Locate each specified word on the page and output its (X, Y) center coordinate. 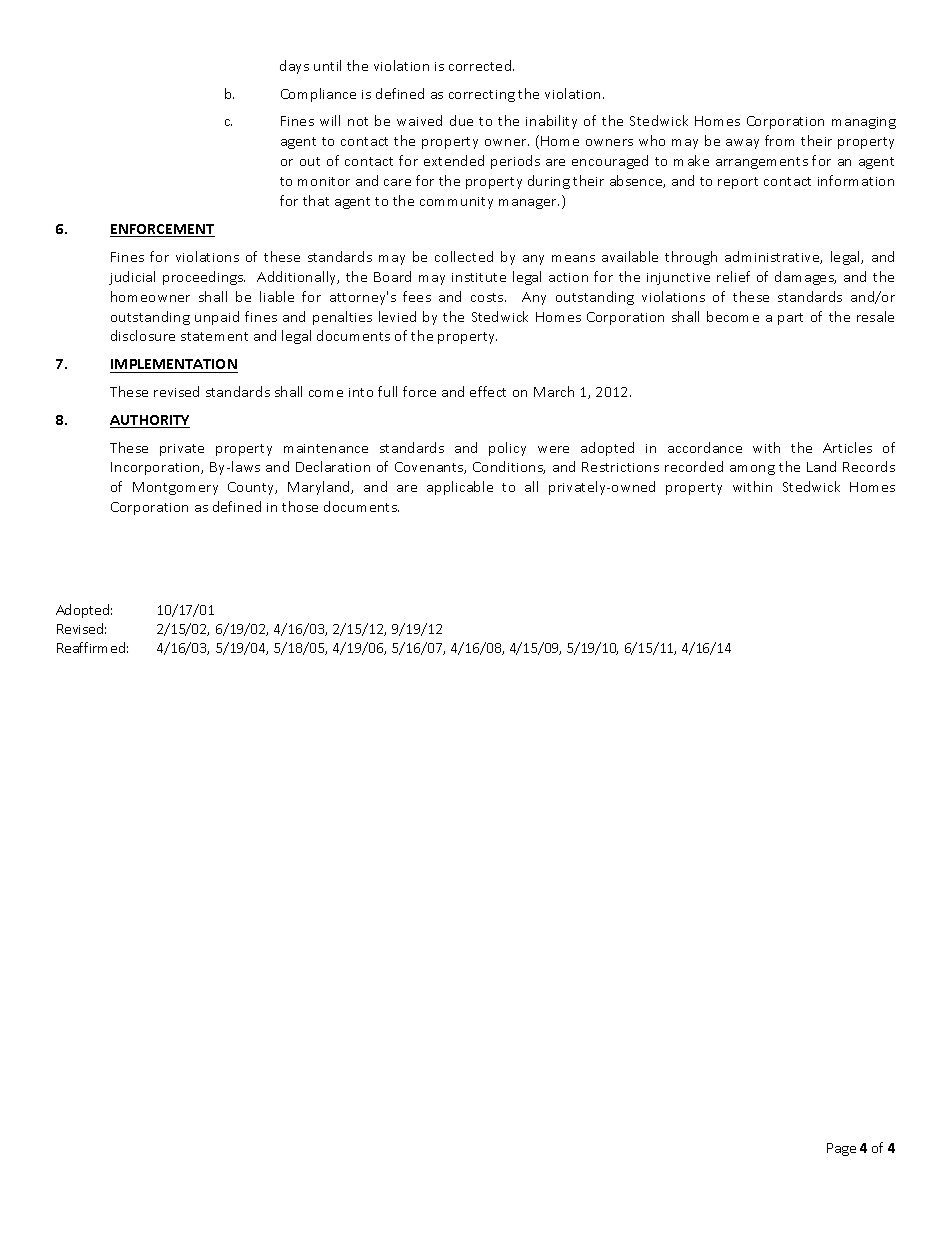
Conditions (509, 467)
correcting (482, 96)
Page (841, 1149)
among (752, 470)
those (300, 506)
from (779, 140)
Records (869, 466)
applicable (460, 488)
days (294, 67)
